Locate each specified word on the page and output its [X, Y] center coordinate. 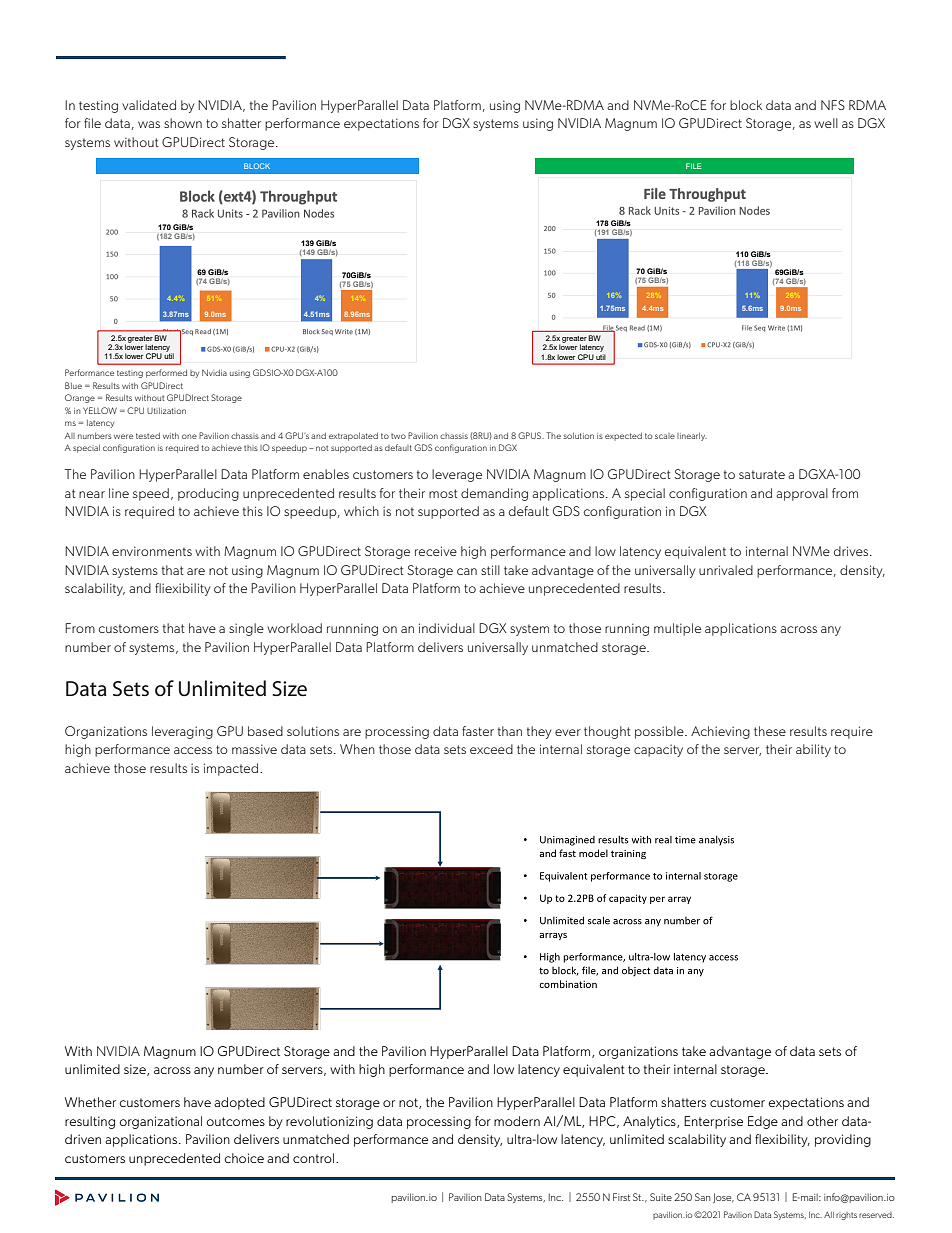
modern [517, 1121]
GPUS [531, 435]
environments [152, 551]
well [826, 123]
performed [166, 373]
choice [244, 1158]
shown [183, 123]
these [770, 731]
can [467, 571]
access [193, 750]
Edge [763, 1122]
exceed [491, 749]
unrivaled [726, 570]
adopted [239, 1103]
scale [665, 436]
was [149, 124]
